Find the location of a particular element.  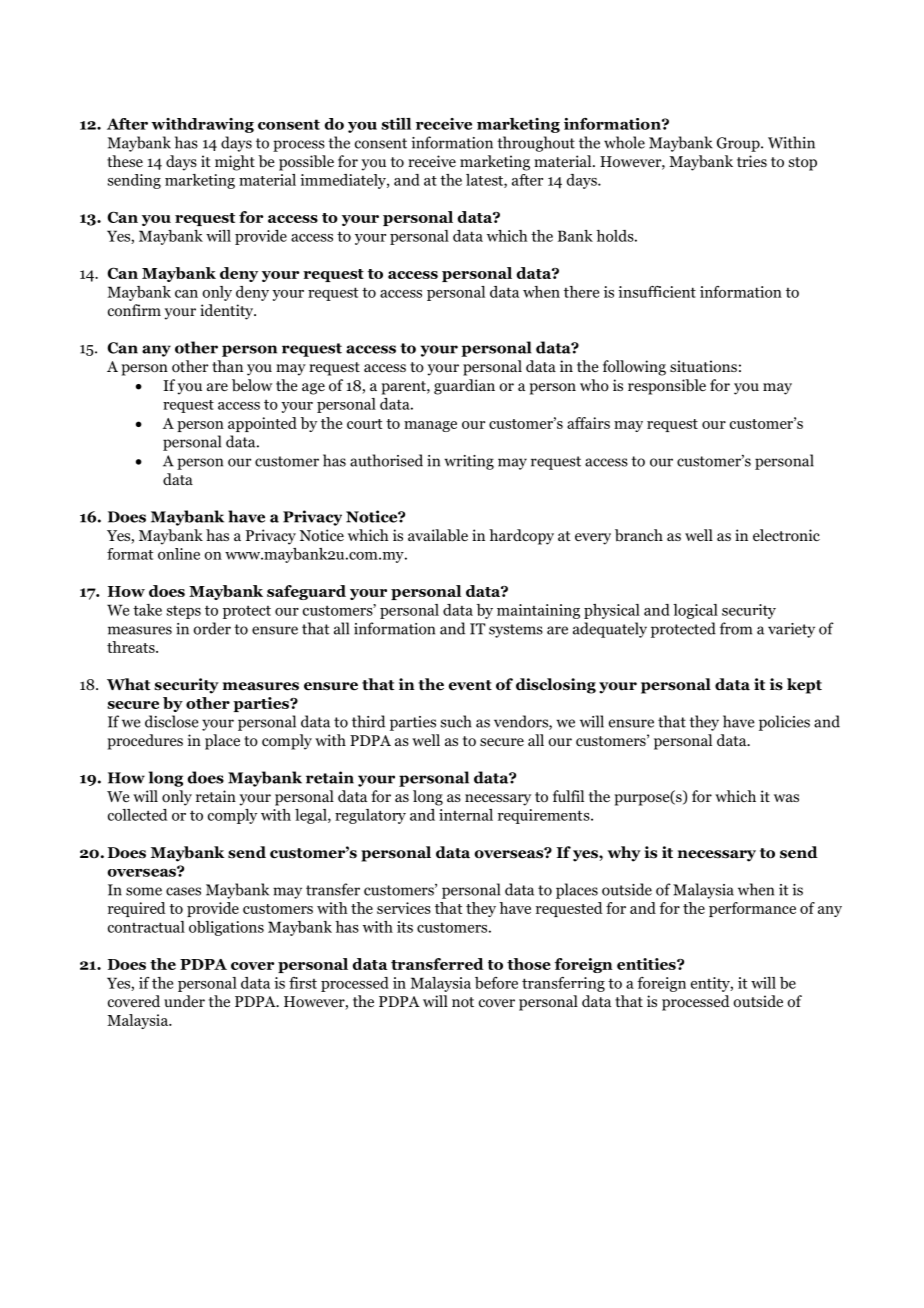

manage is located at coordinates (430, 426).
